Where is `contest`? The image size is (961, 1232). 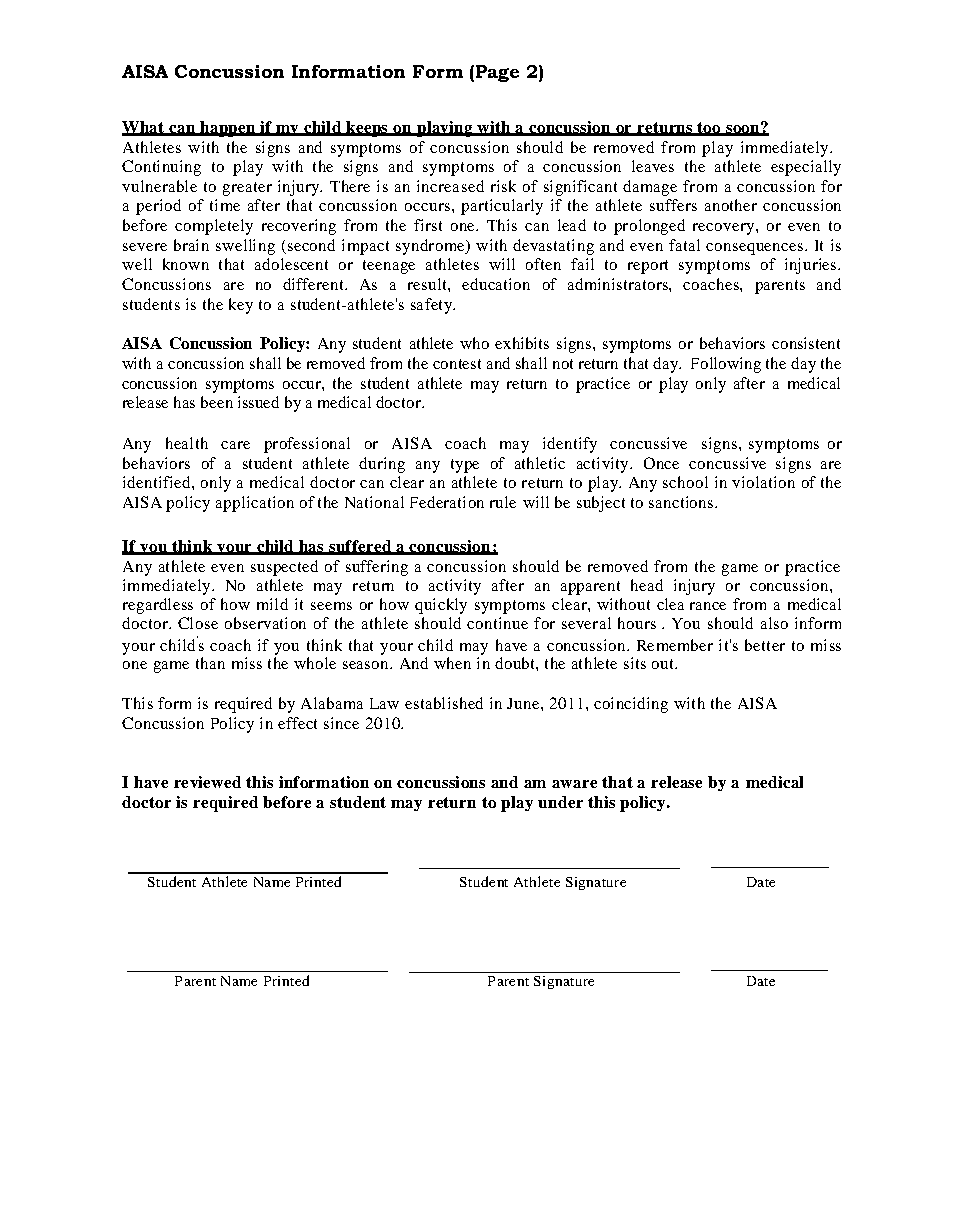 contest is located at coordinates (457, 364).
